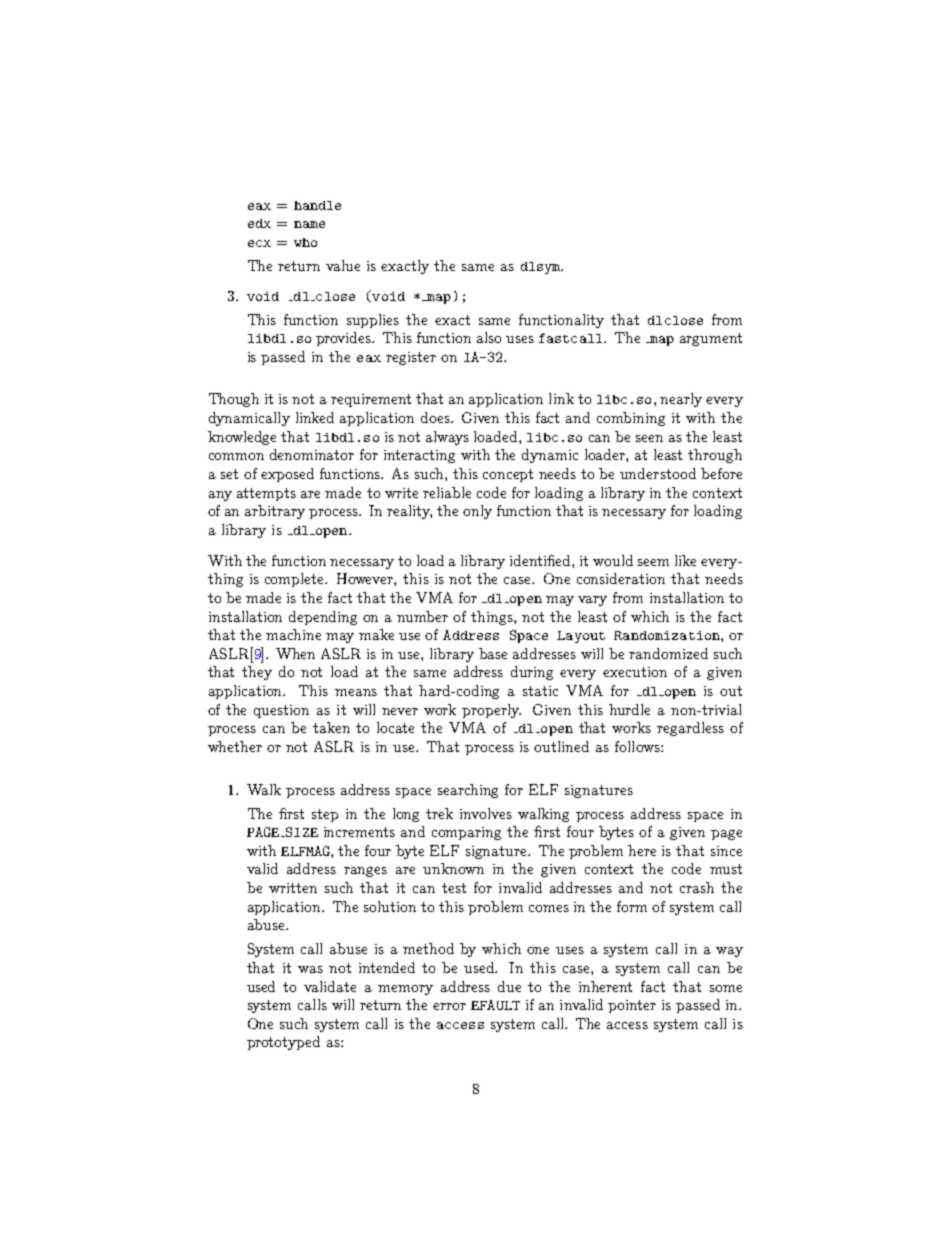 Image resolution: width=952 pixels, height=1233 pixels. What do you see at coordinates (283, 1043) in the screenshot?
I see `prototyped` at bounding box center [283, 1043].
